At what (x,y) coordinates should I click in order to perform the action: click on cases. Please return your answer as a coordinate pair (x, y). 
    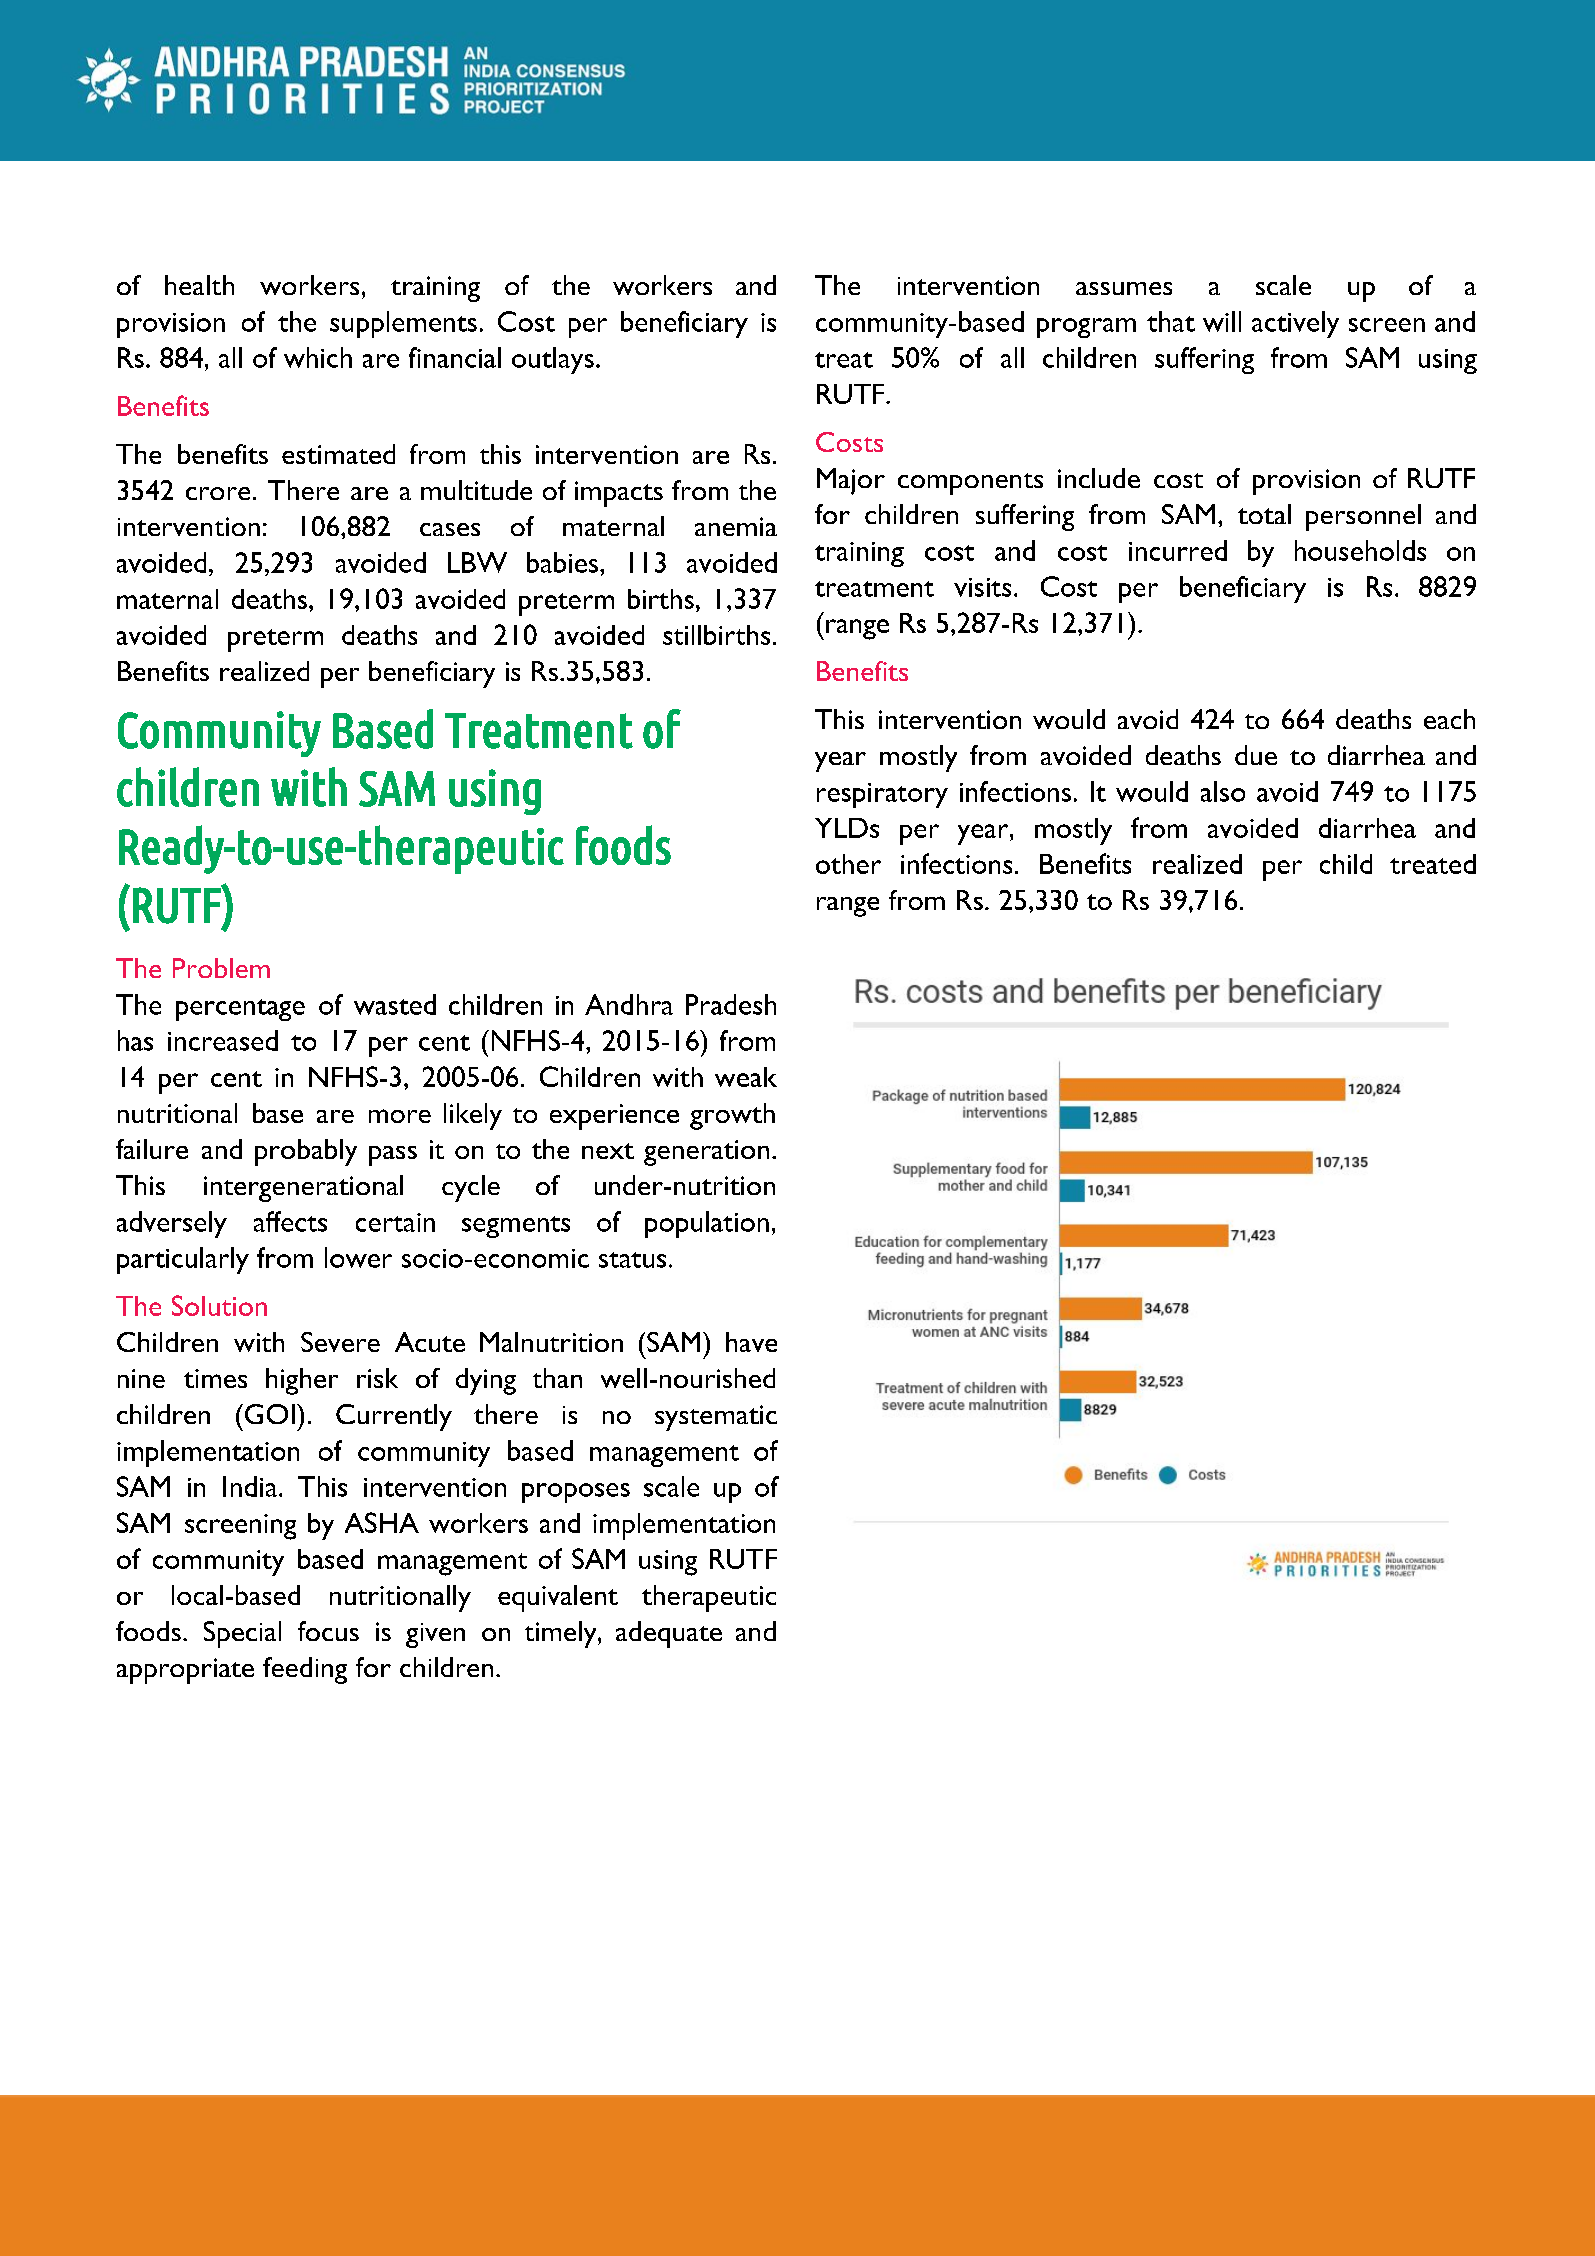
    Looking at the image, I should click on (450, 529).
